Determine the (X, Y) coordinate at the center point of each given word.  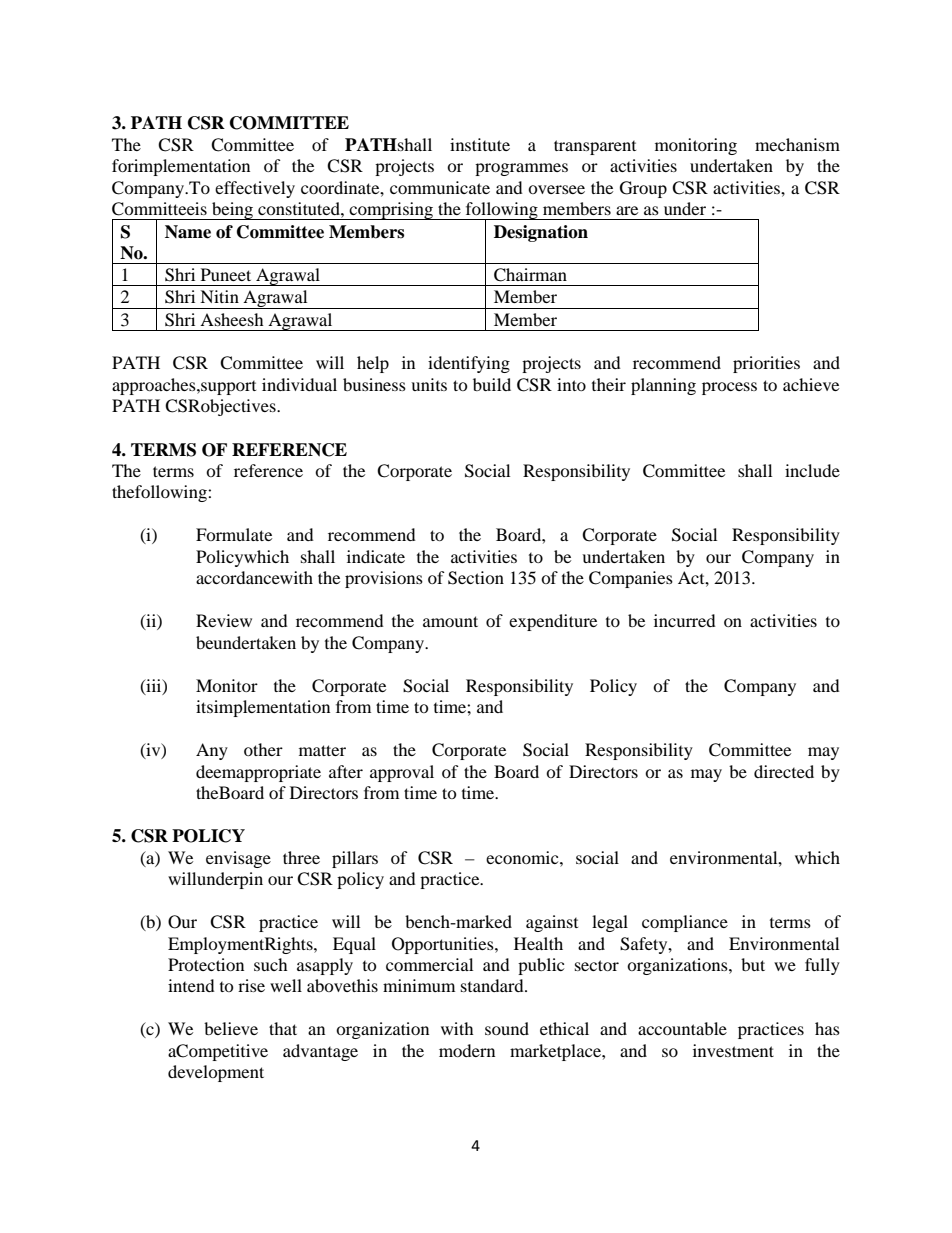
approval (402, 773)
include (812, 470)
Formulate (234, 534)
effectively (255, 189)
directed (784, 771)
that (283, 1028)
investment (733, 1050)
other (263, 749)
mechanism (797, 144)
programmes (521, 169)
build (492, 384)
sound (507, 1028)
